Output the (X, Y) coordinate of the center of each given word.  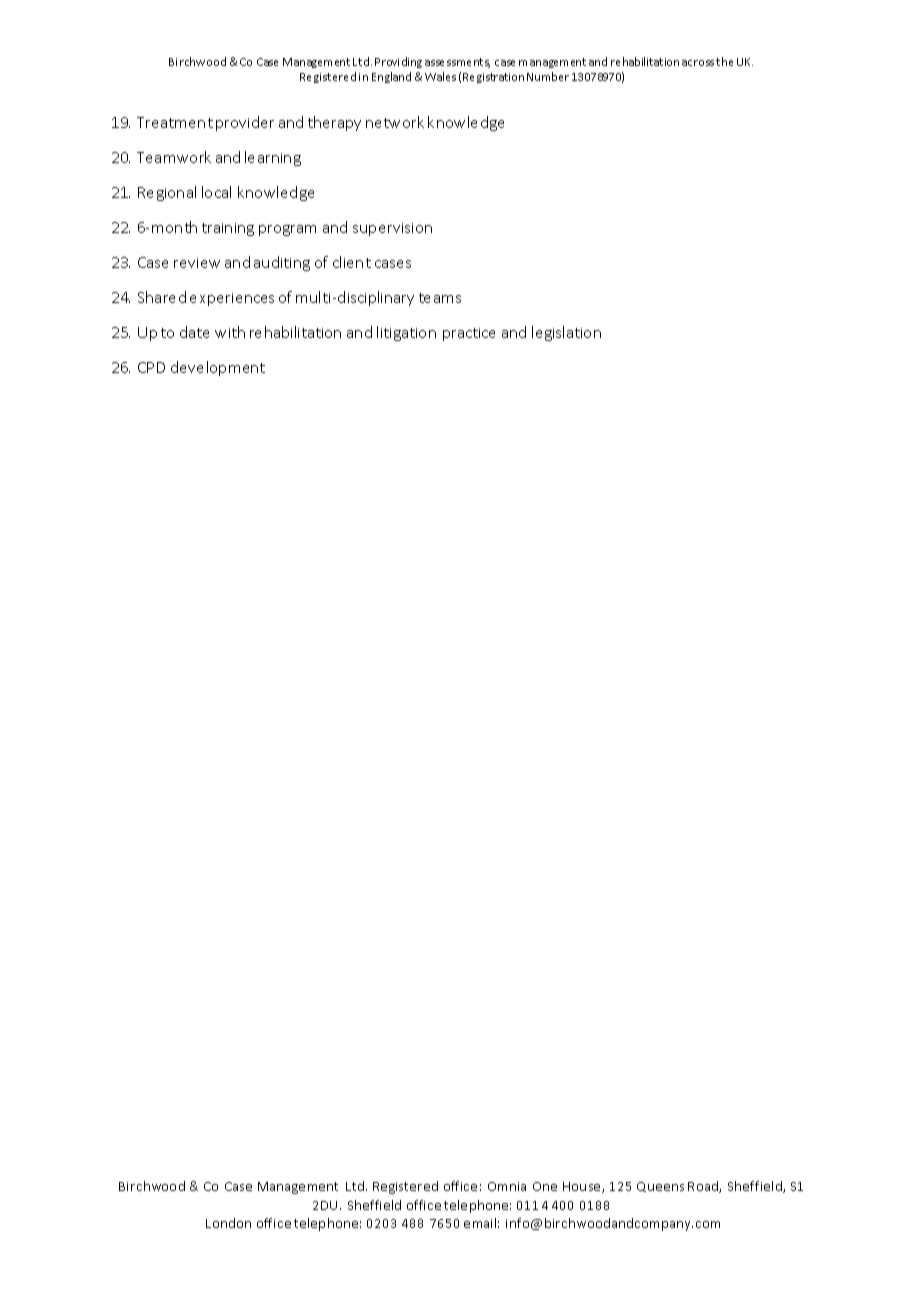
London (228, 1223)
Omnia (507, 1186)
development (218, 368)
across (698, 63)
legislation (566, 333)
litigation (406, 333)
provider (245, 123)
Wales (440, 76)
